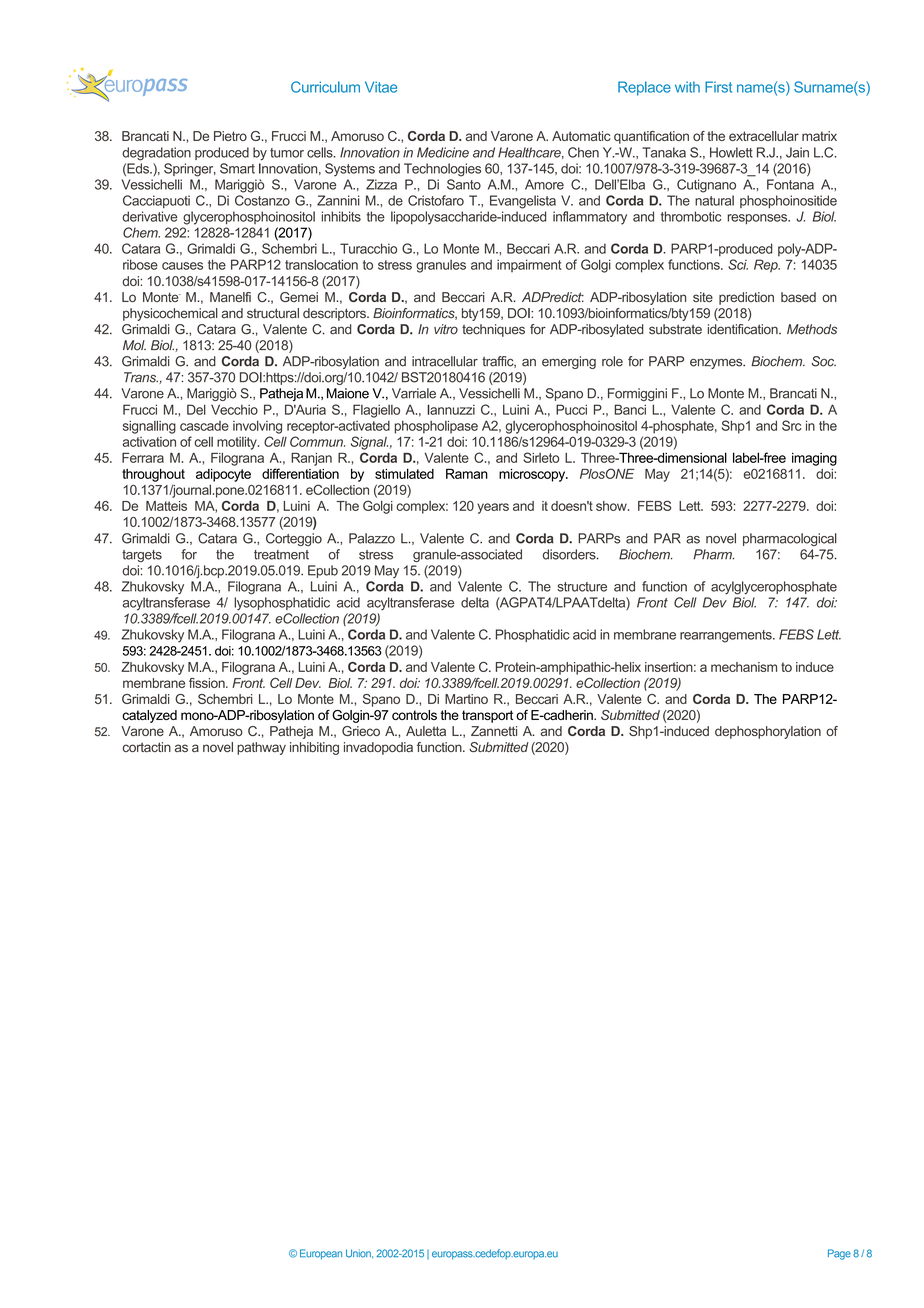 This screenshot has width=924, height=1308. What do you see at coordinates (839, 1254) in the screenshot?
I see `Page` at bounding box center [839, 1254].
